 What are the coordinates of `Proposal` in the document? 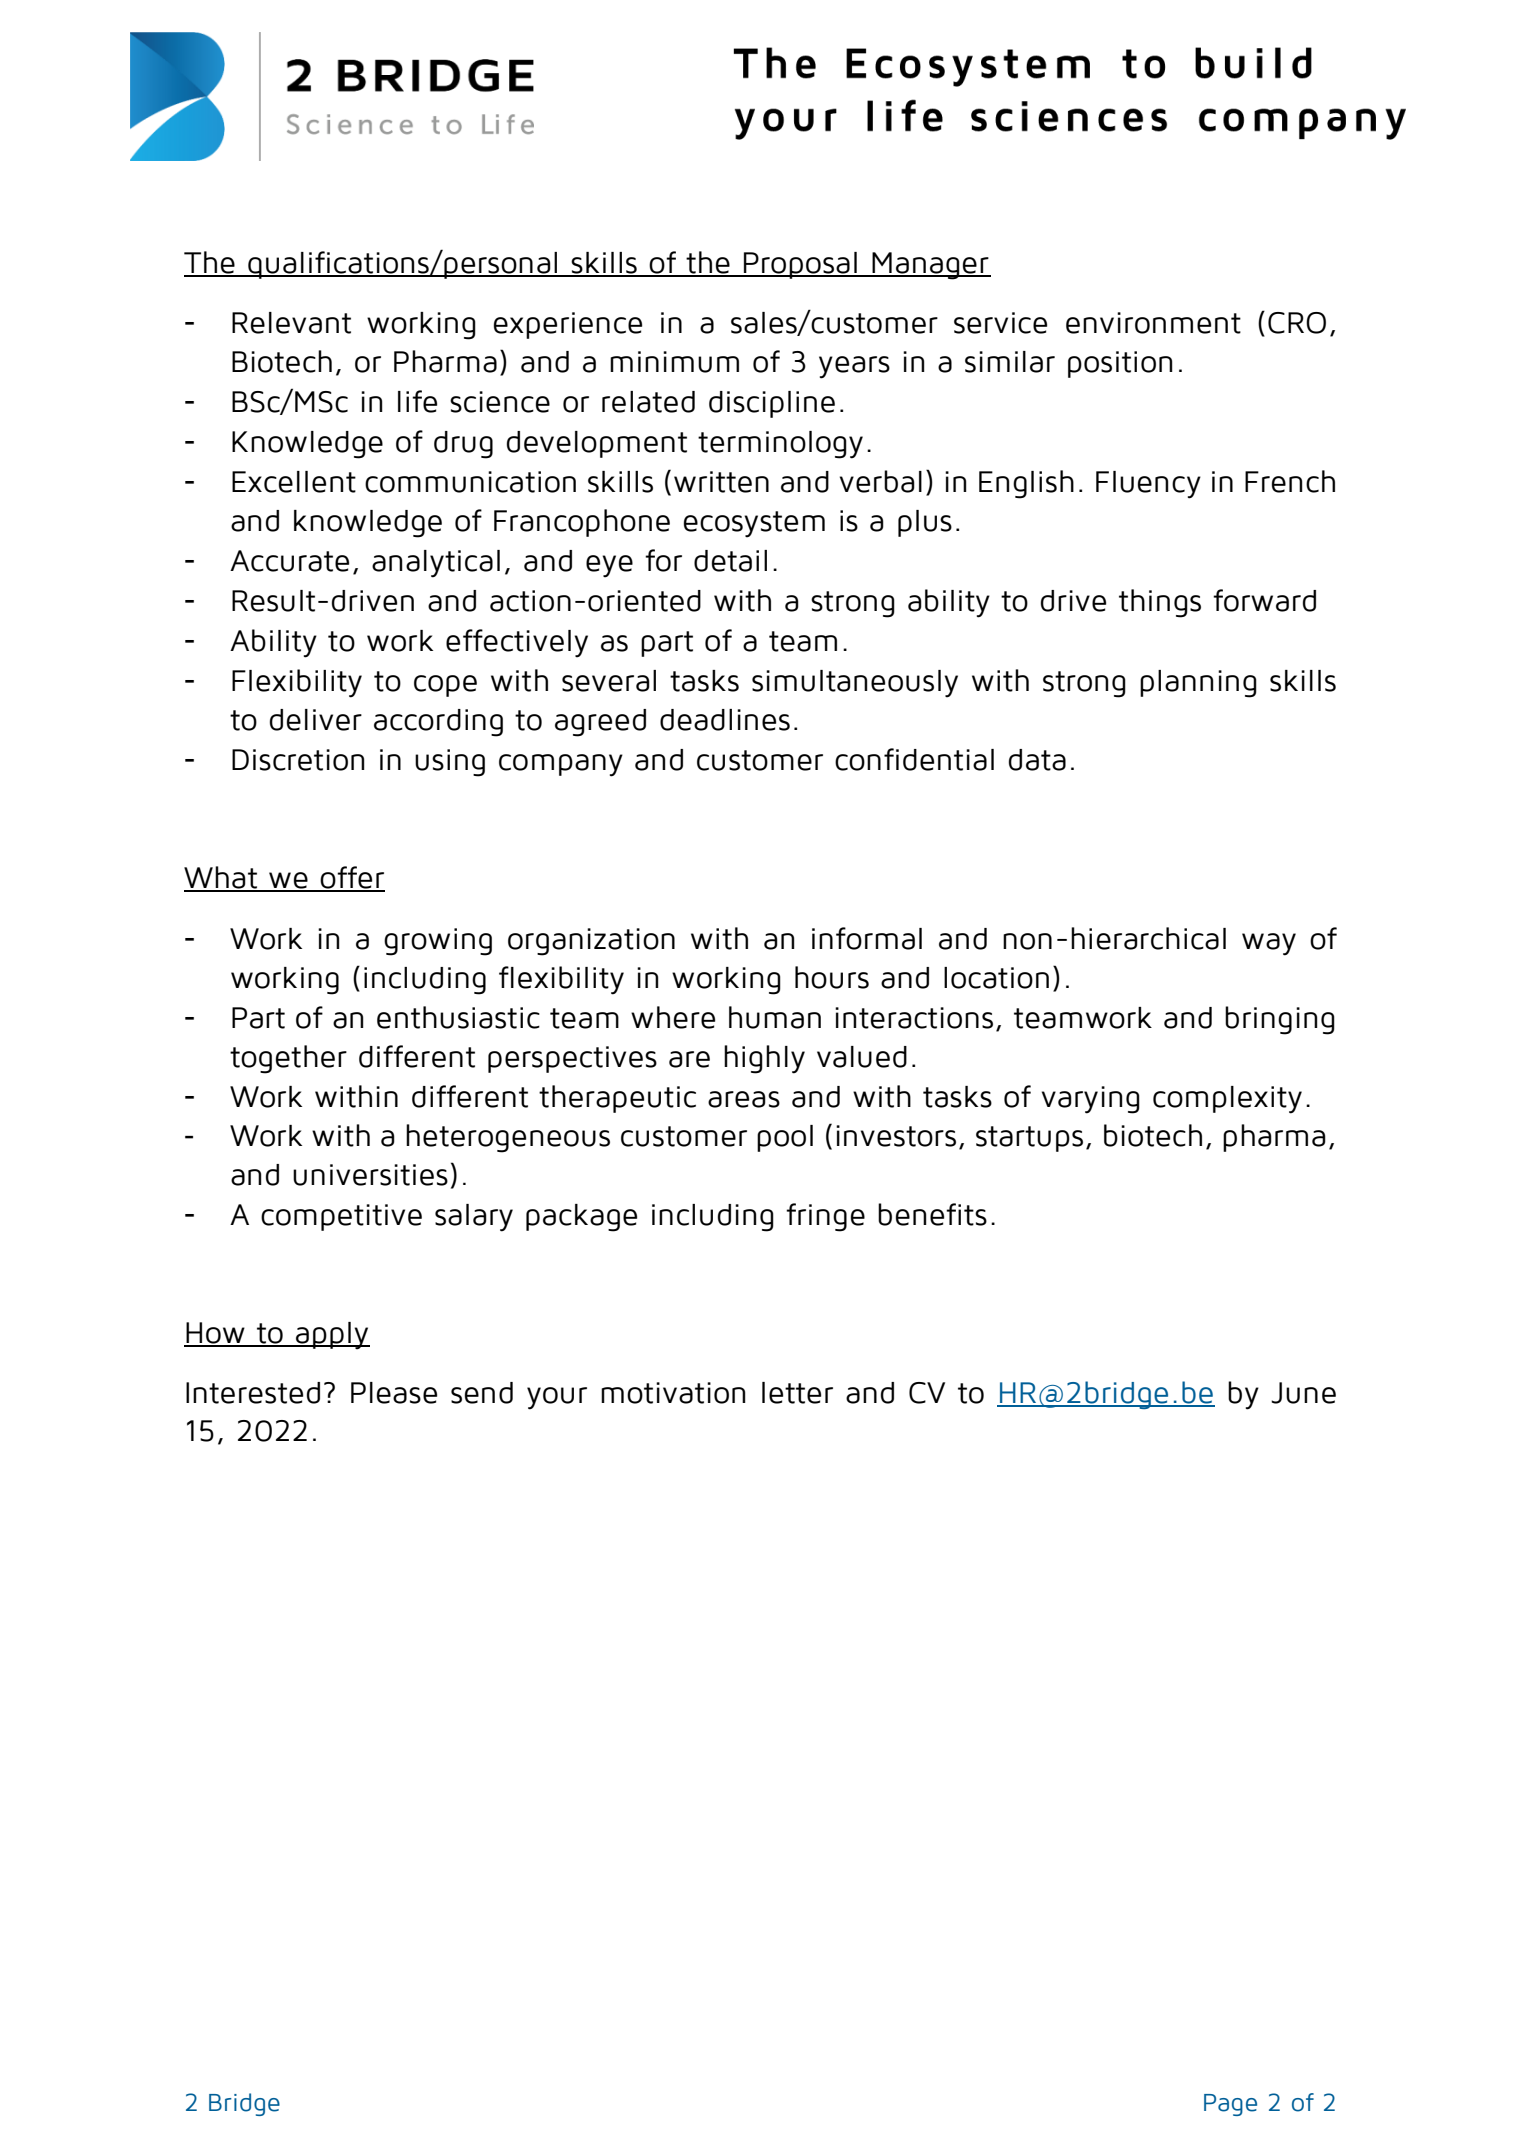 It's located at (800, 265).
